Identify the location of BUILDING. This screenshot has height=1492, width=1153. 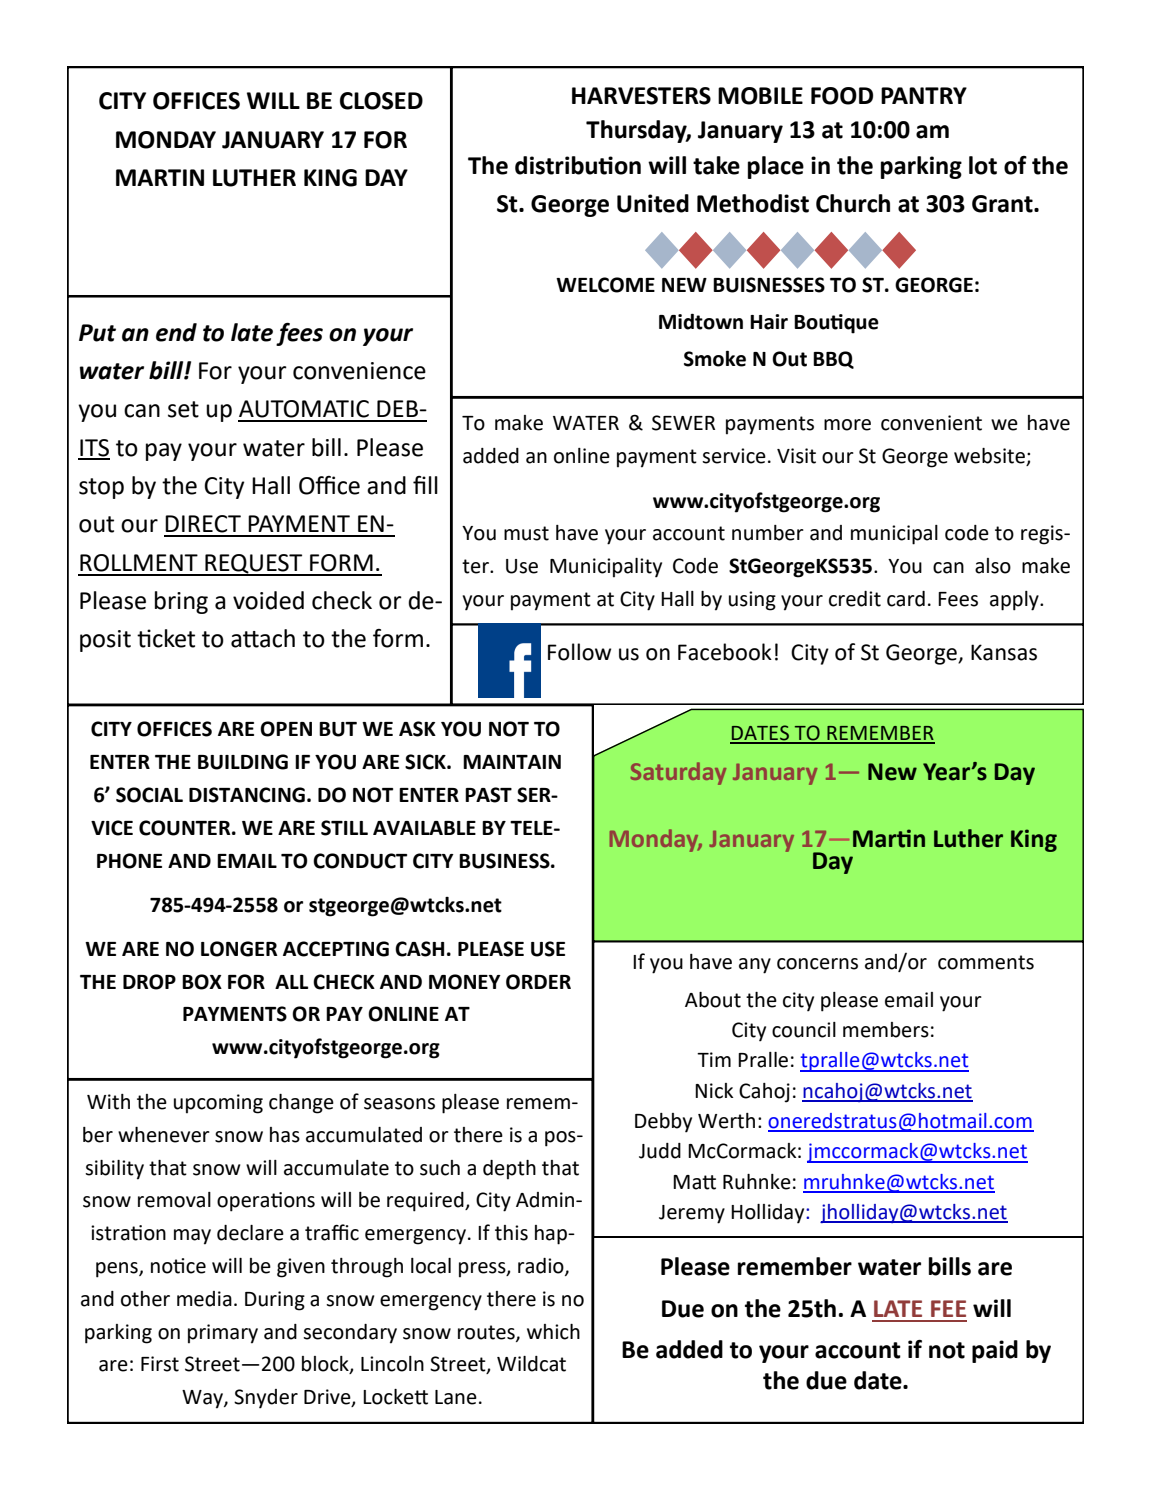
(243, 762).
